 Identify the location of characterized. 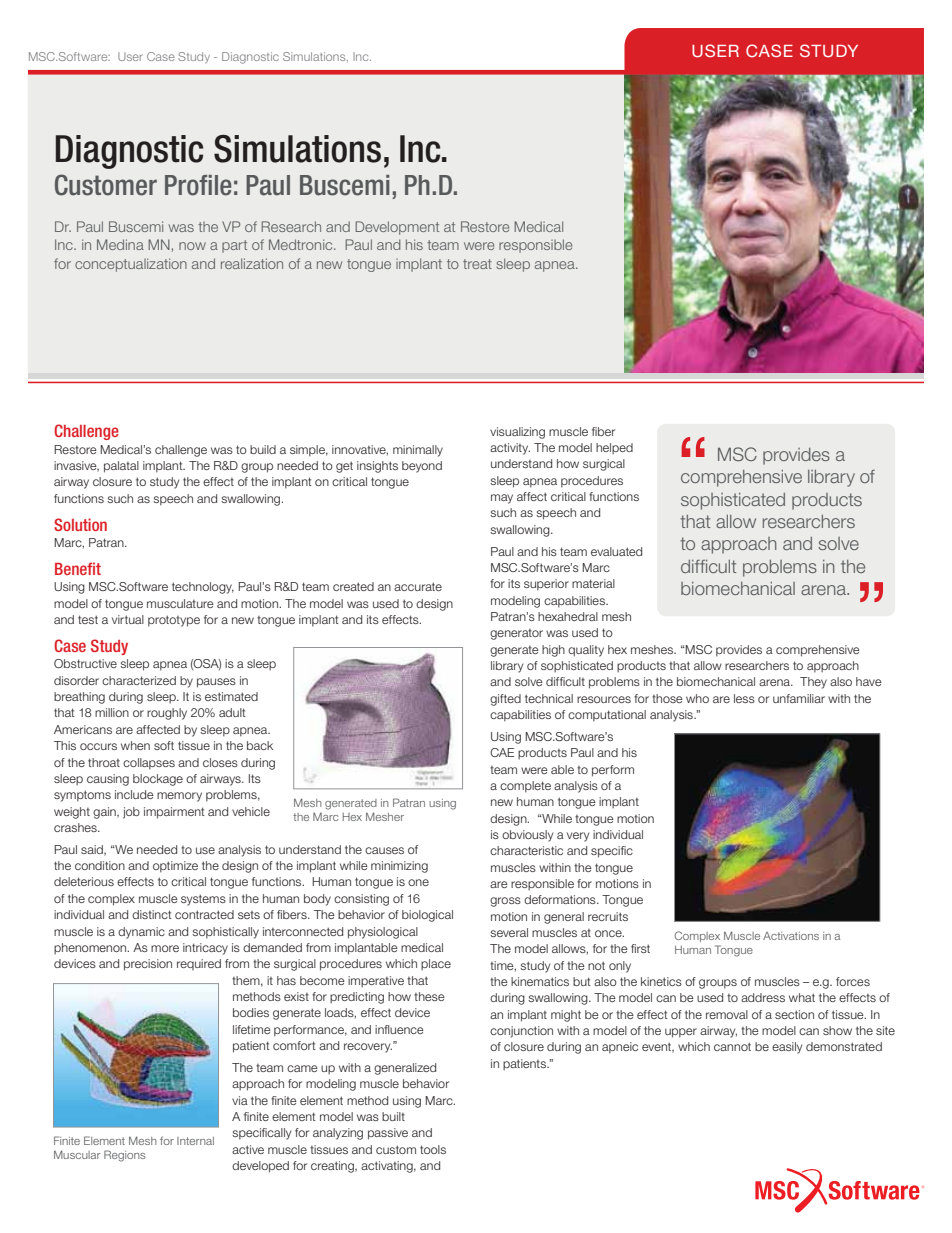
(139, 680).
